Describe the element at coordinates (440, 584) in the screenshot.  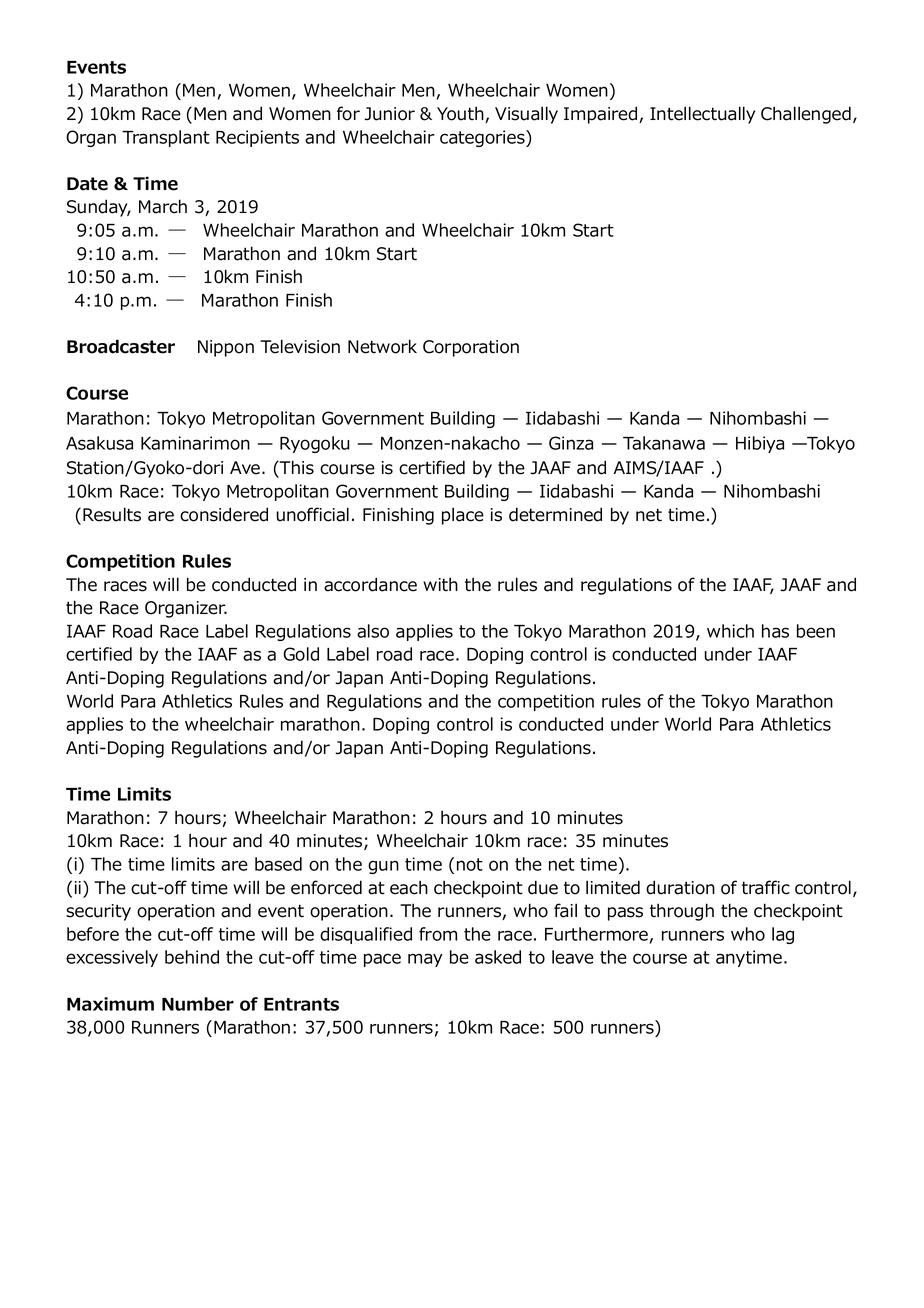
I see `with` at that location.
